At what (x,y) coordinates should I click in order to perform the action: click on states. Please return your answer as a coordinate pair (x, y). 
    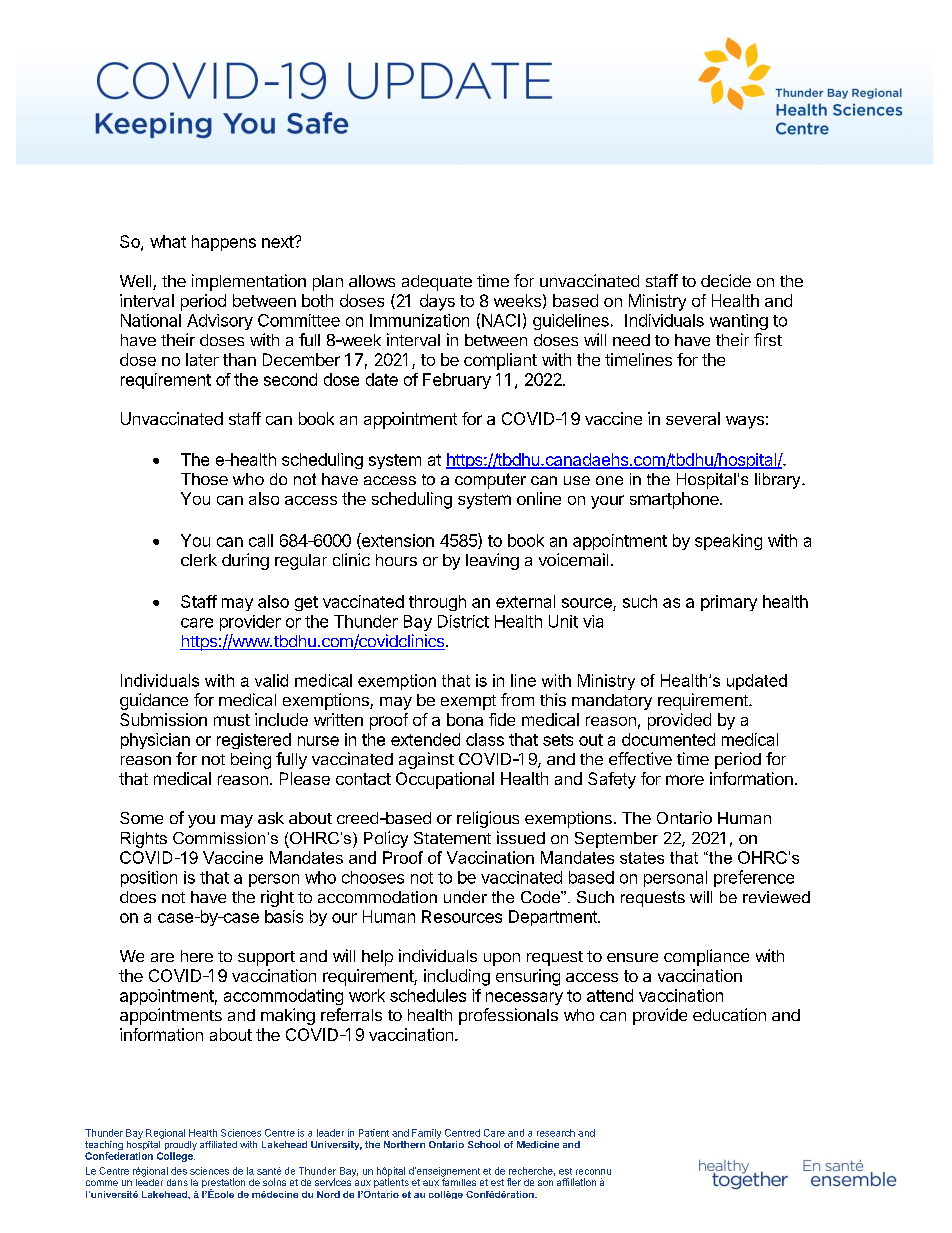
    Looking at the image, I should click on (642, 858).
